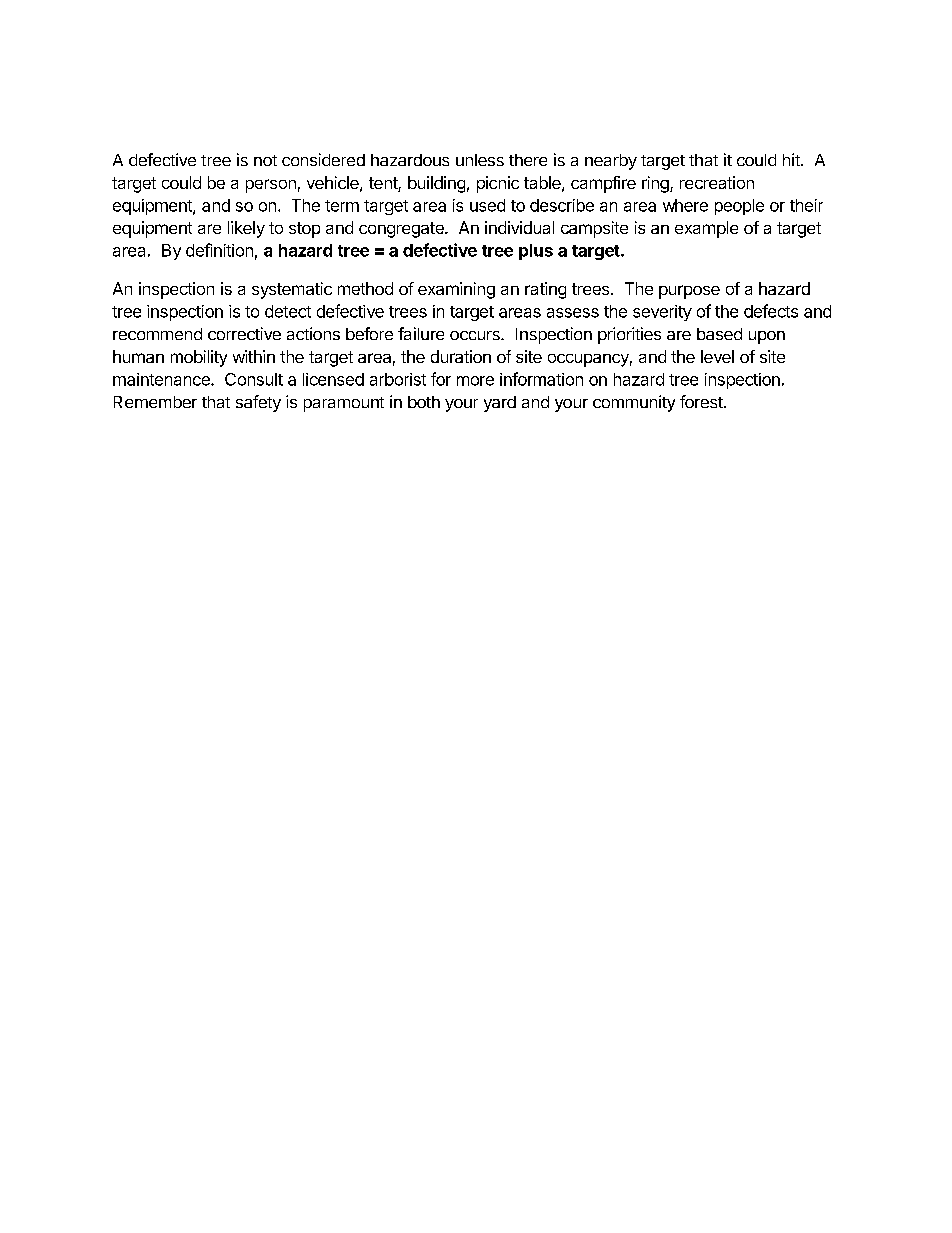 This screenshot has width=952, height=1233. What do you see at coordinates (706, 229) in the screenshot?
I see `example` at bounding box center [706, 229].
